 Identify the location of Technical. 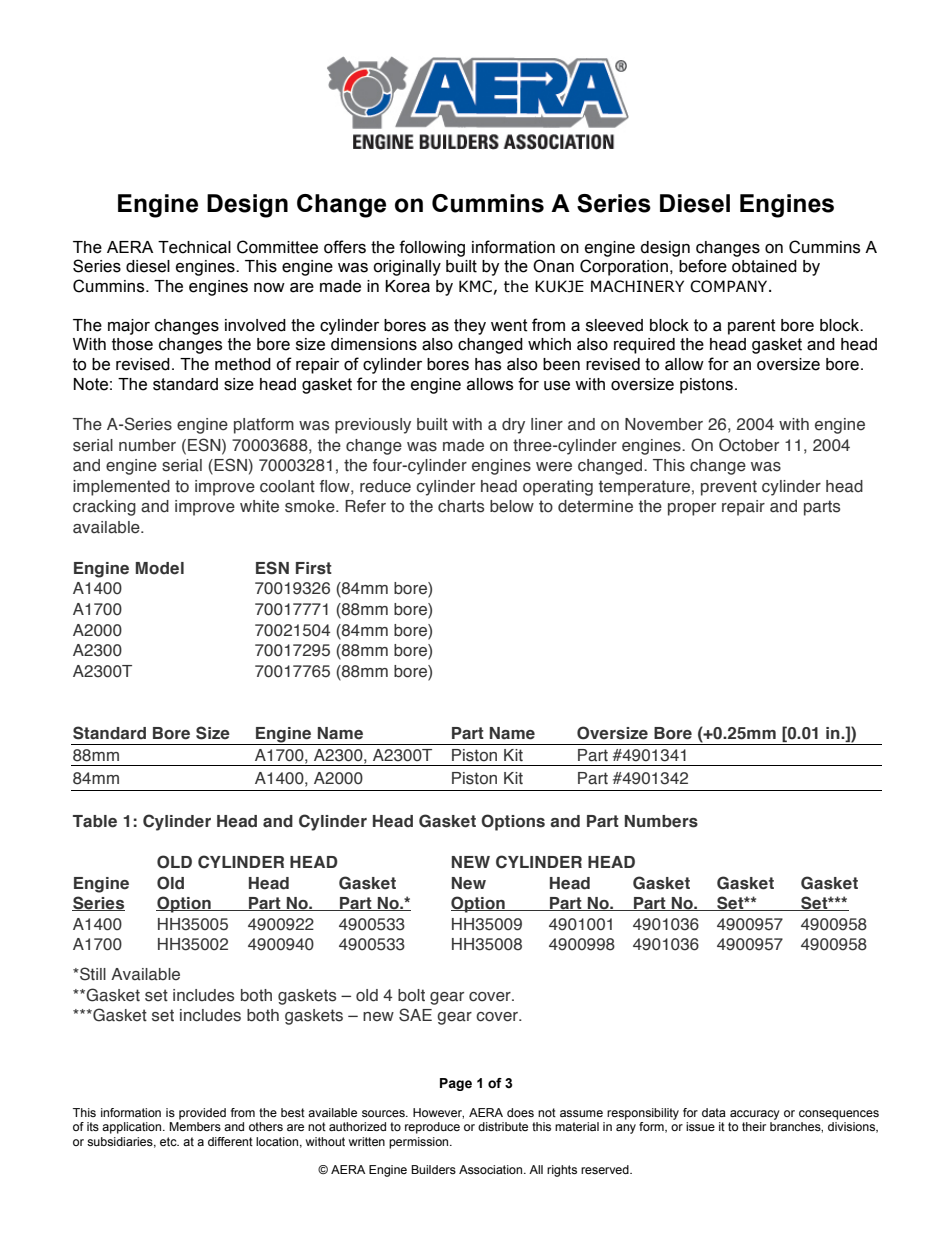
(194, 247).
